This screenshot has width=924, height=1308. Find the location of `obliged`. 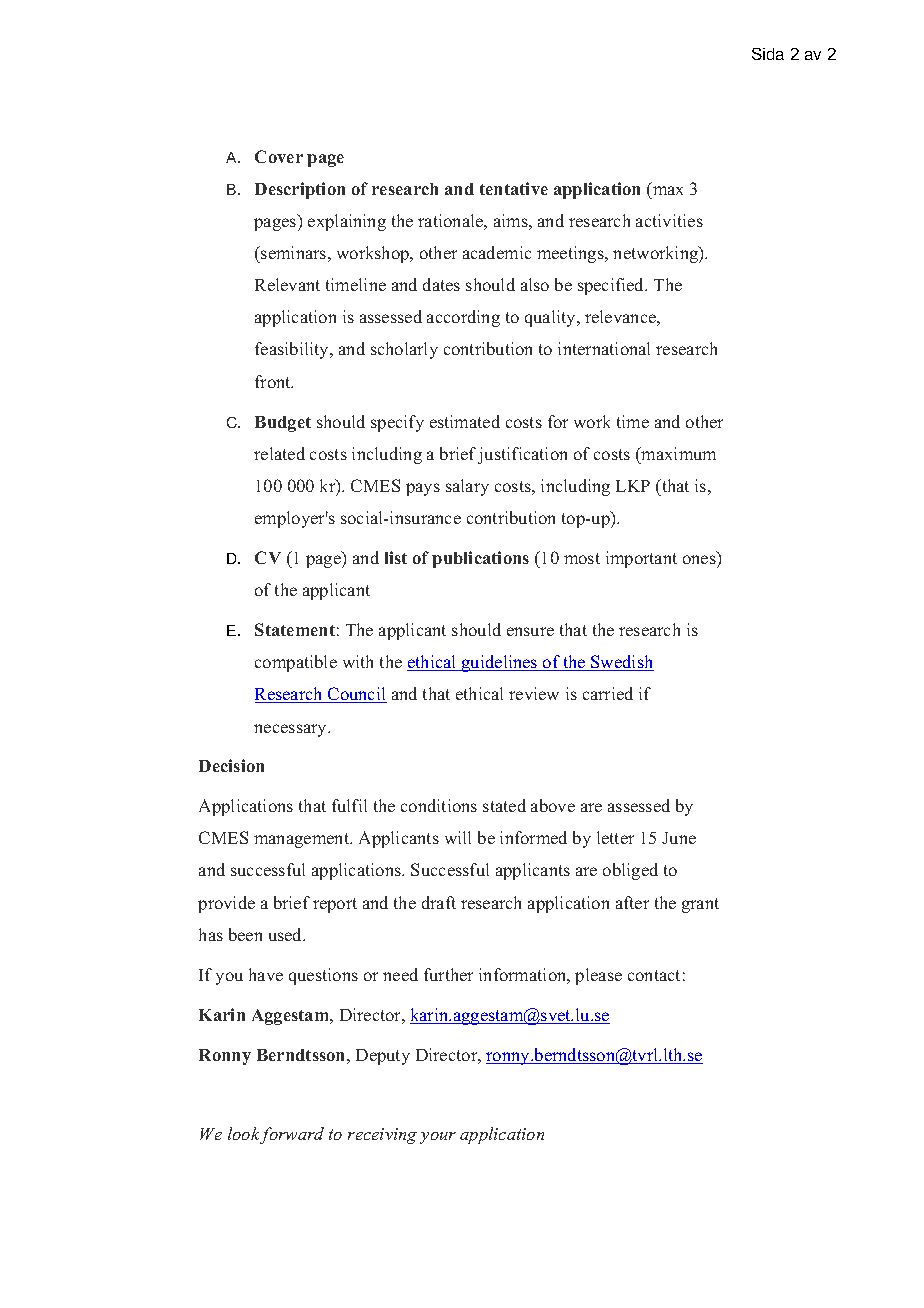

obliged is located at coordinates (630, 871).
